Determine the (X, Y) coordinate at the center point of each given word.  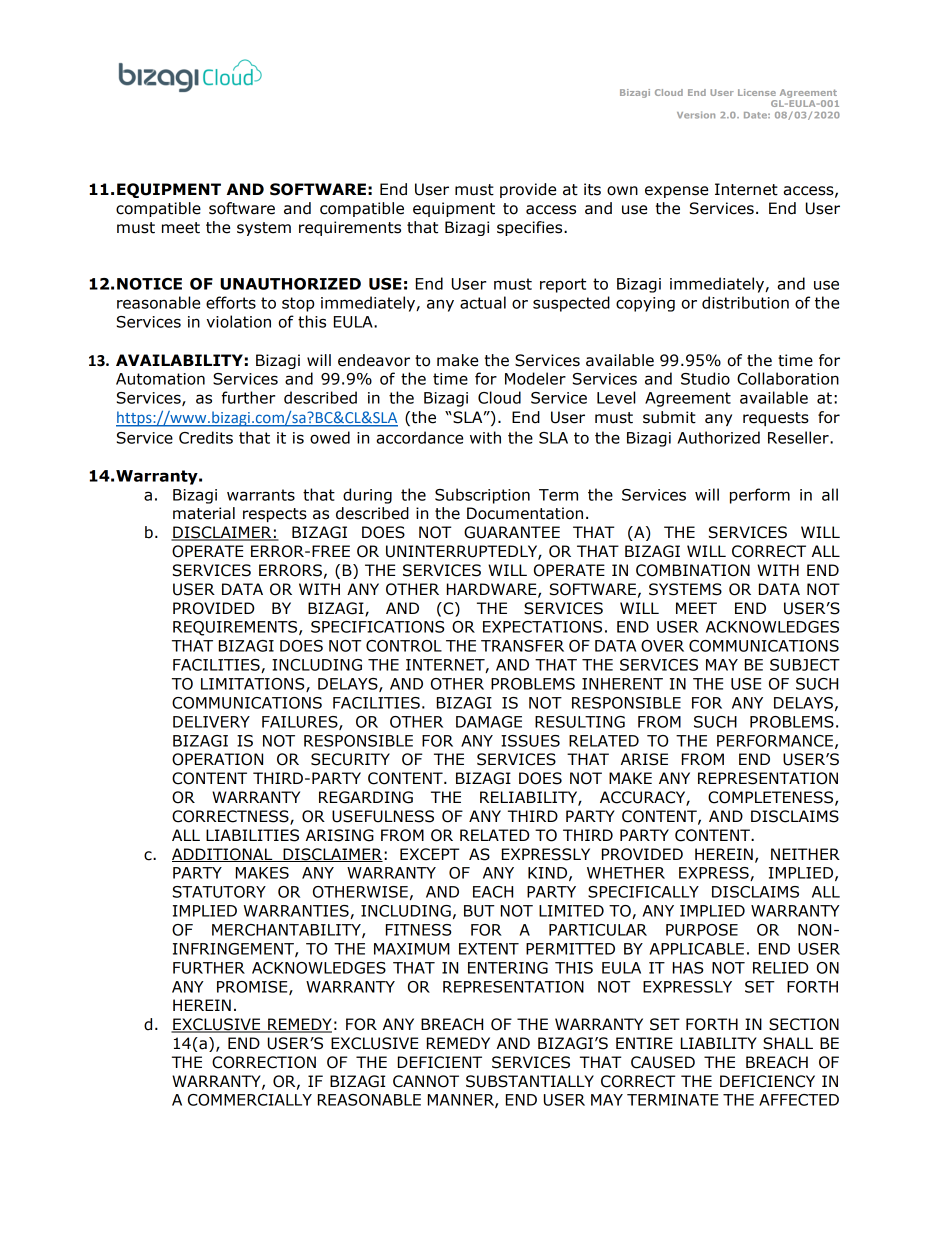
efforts (231, 302)
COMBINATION (693, 570)
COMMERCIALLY (250, 1100)
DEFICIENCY (767, 1081)
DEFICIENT (440, 1062)
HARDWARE (493, 590)
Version (696, 115)
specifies (531, 228)
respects (275, 515)
